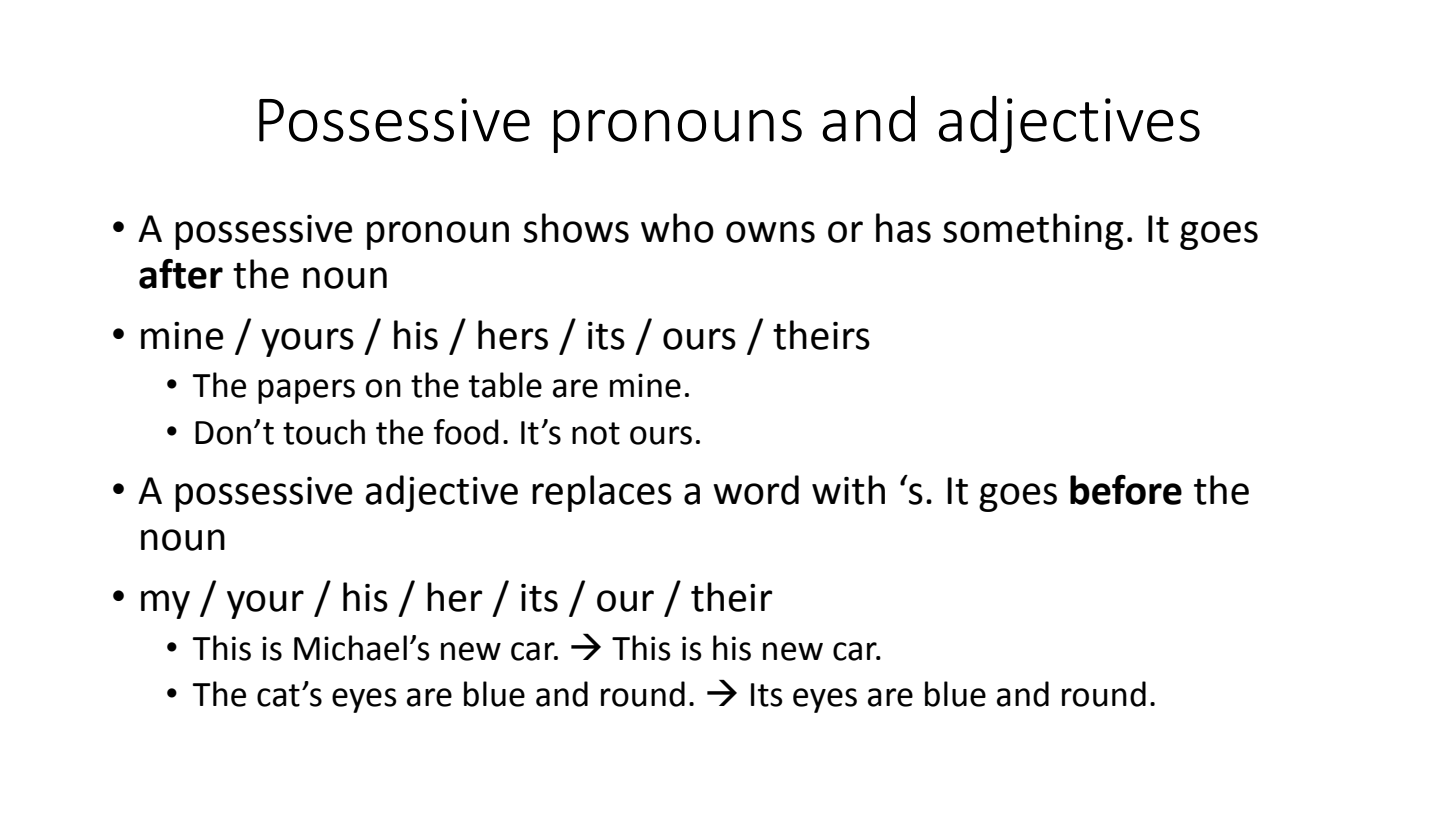  What do you see at coordinates (306, 391) in the page?
I see `papers` at bounding box center [306, 391].
